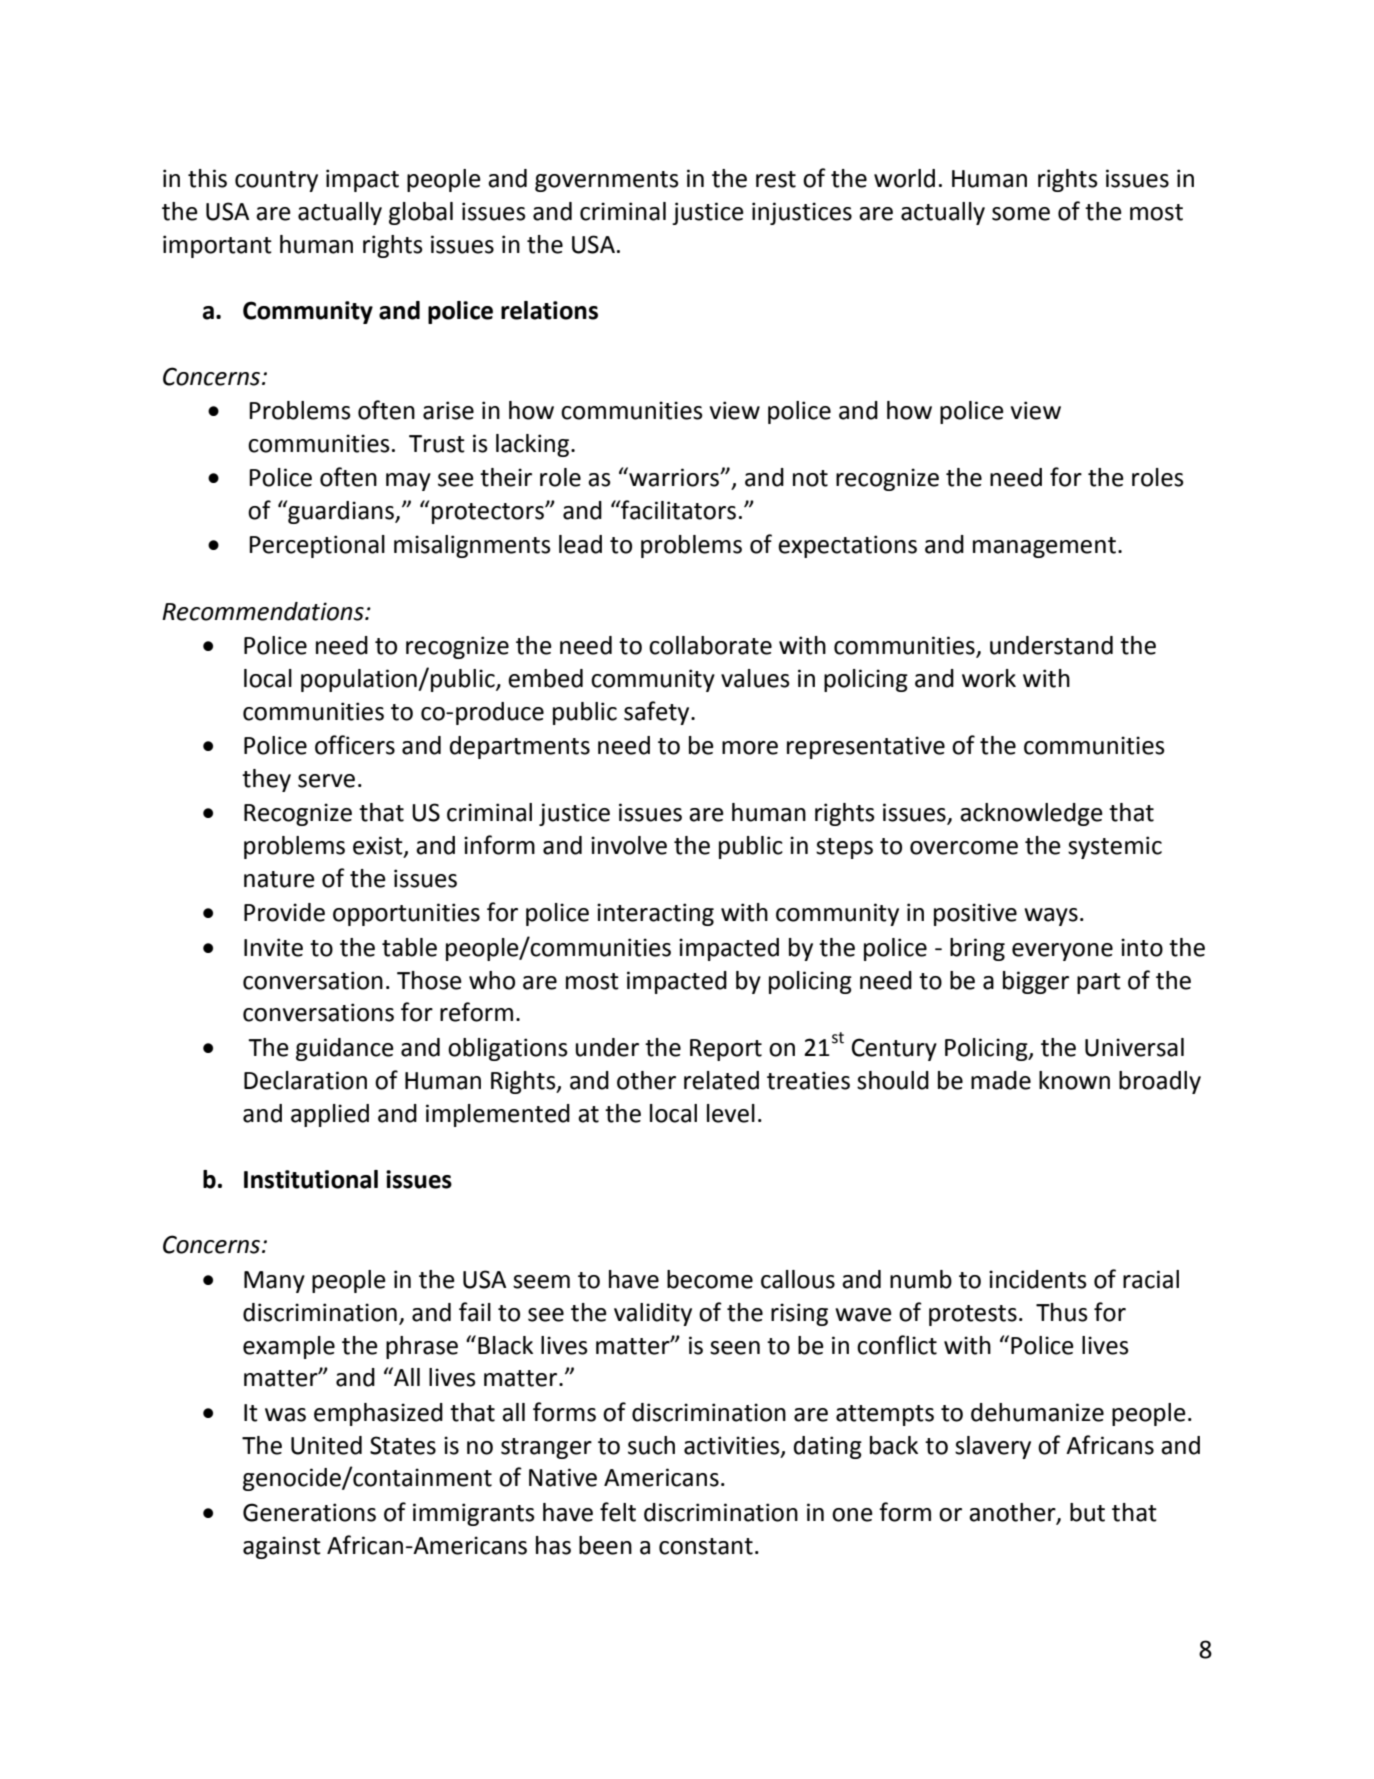 This image has height=1779, width=1374. What do you see at coordinates (629, 845) in the image?
I see `involve` at bounding box center [629, 845].
